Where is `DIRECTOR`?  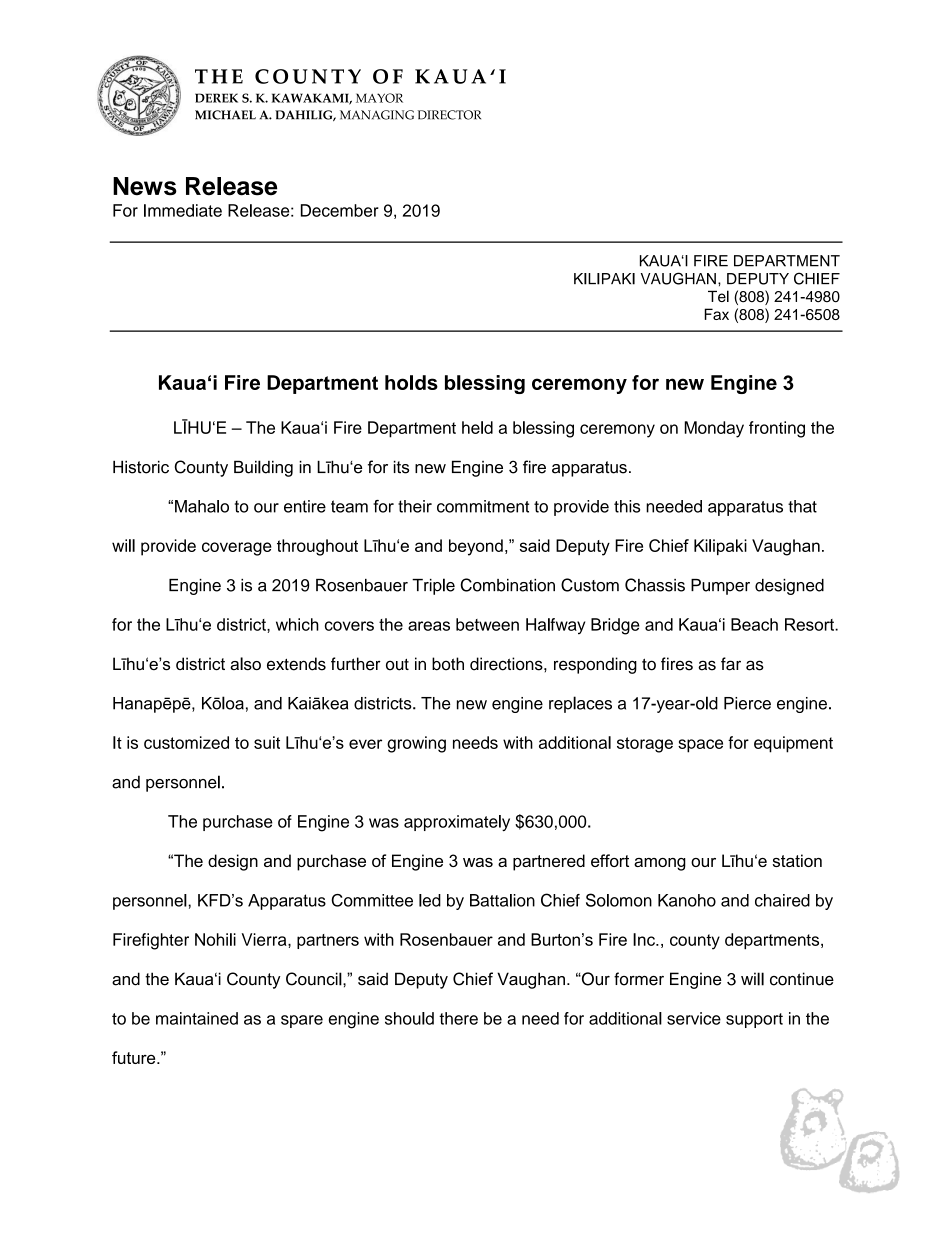 DIRECTOR is located at coordinates (449, 115).
